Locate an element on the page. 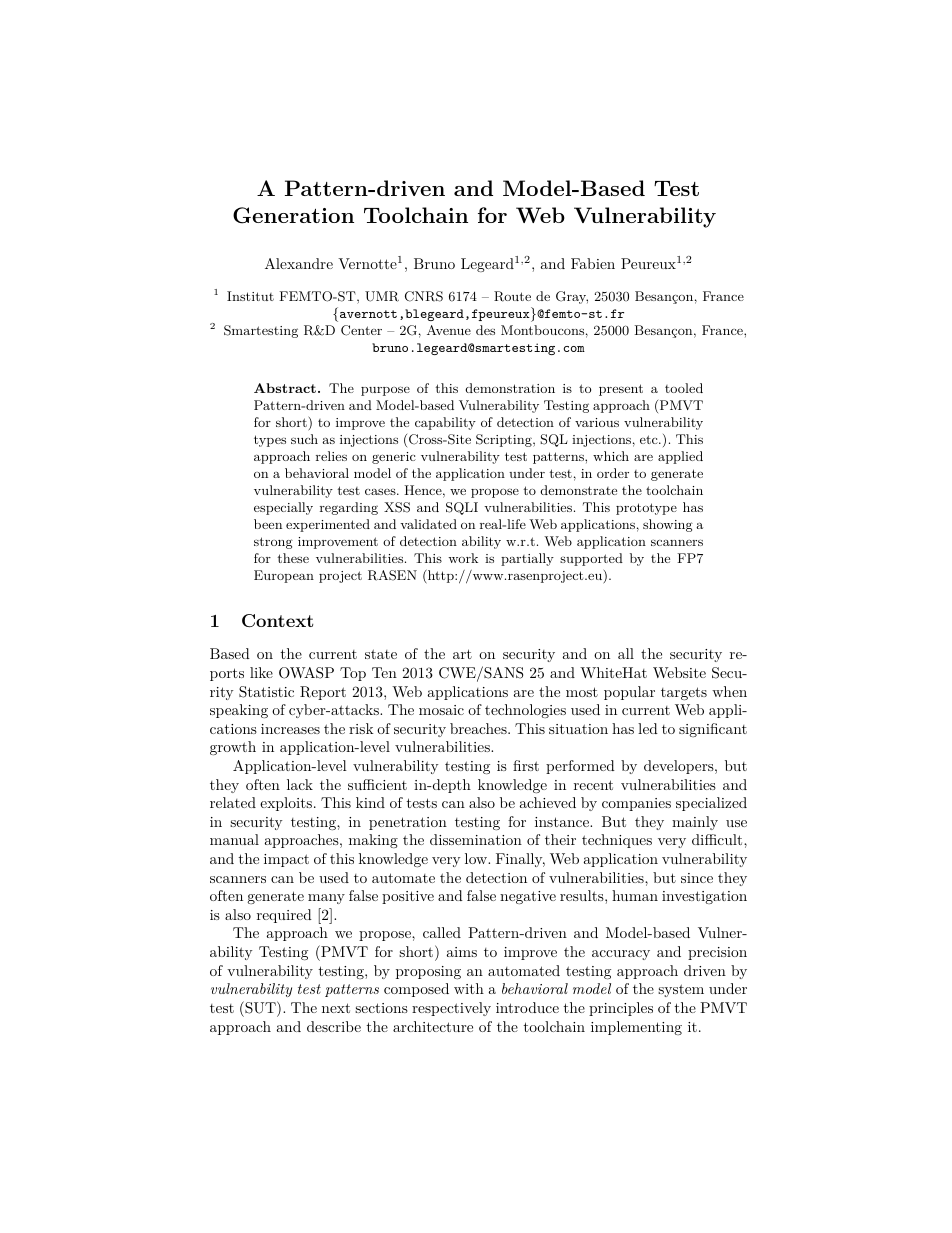 The width and height of the image is (952, 1233). work is located at coordinates (463, 558).
